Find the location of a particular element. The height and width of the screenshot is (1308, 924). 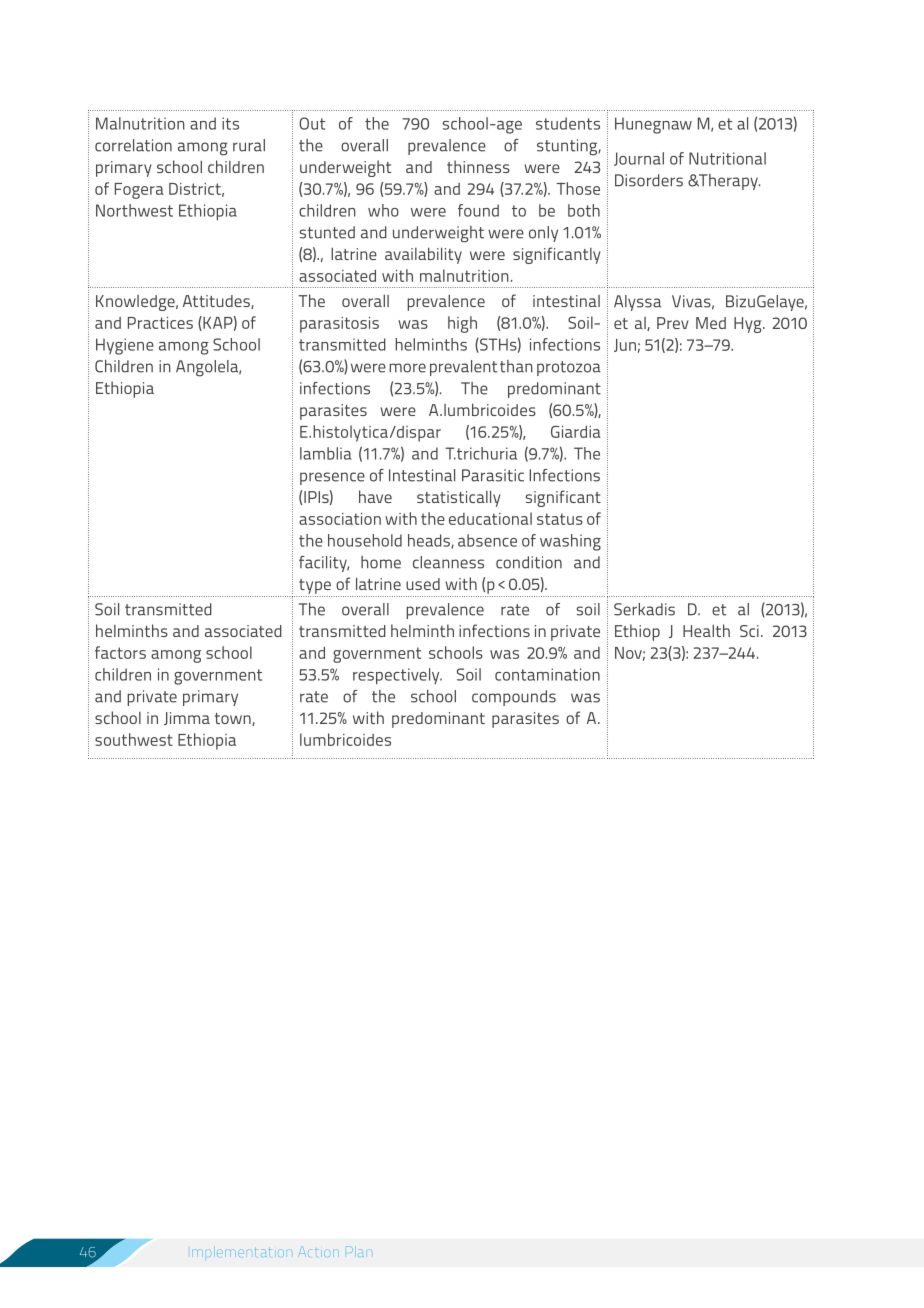

its is located at coordinates (230, 123).
